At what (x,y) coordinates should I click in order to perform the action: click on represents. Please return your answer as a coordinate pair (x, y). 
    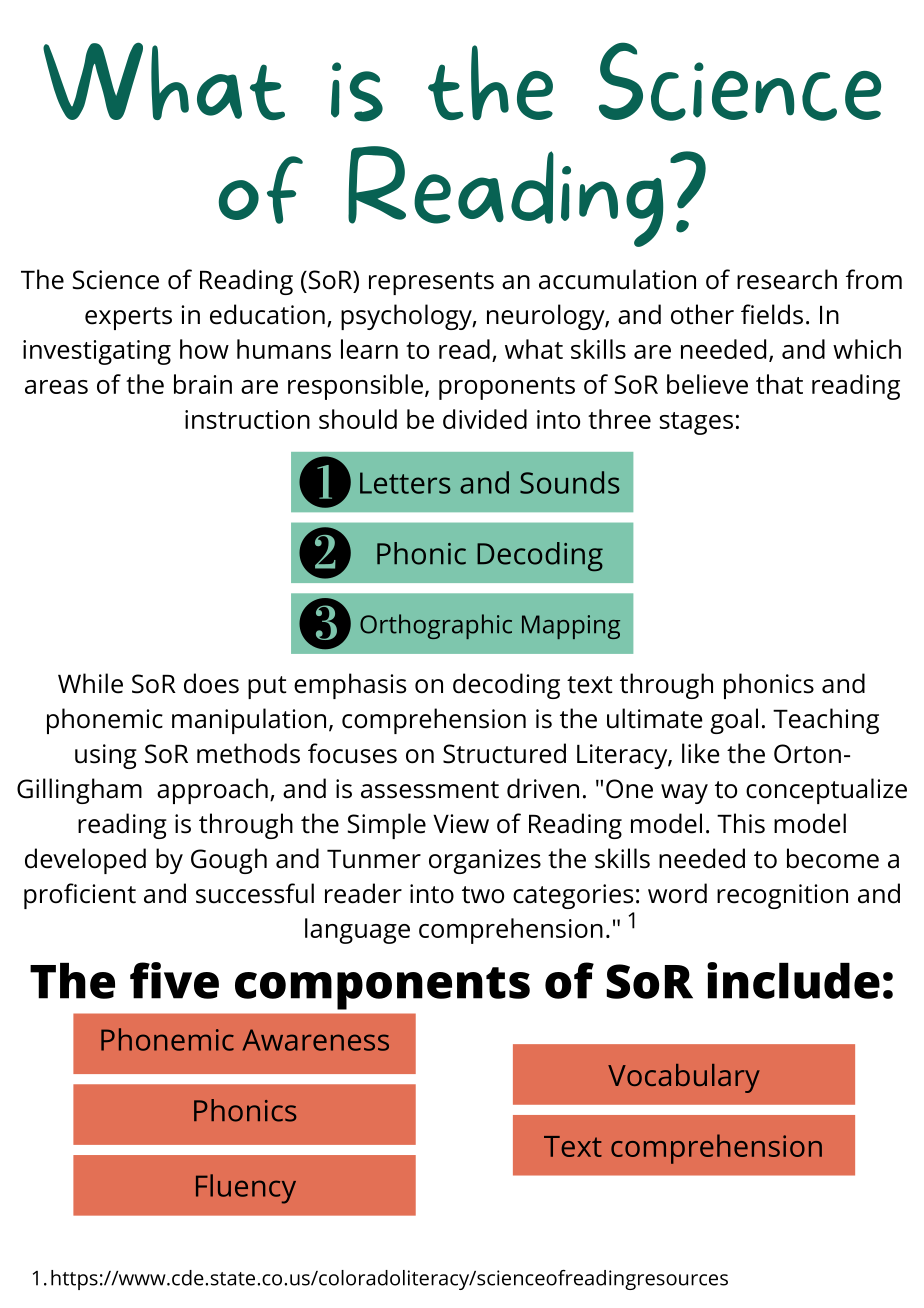
    Looking at the image, I should click on (431, 283).
